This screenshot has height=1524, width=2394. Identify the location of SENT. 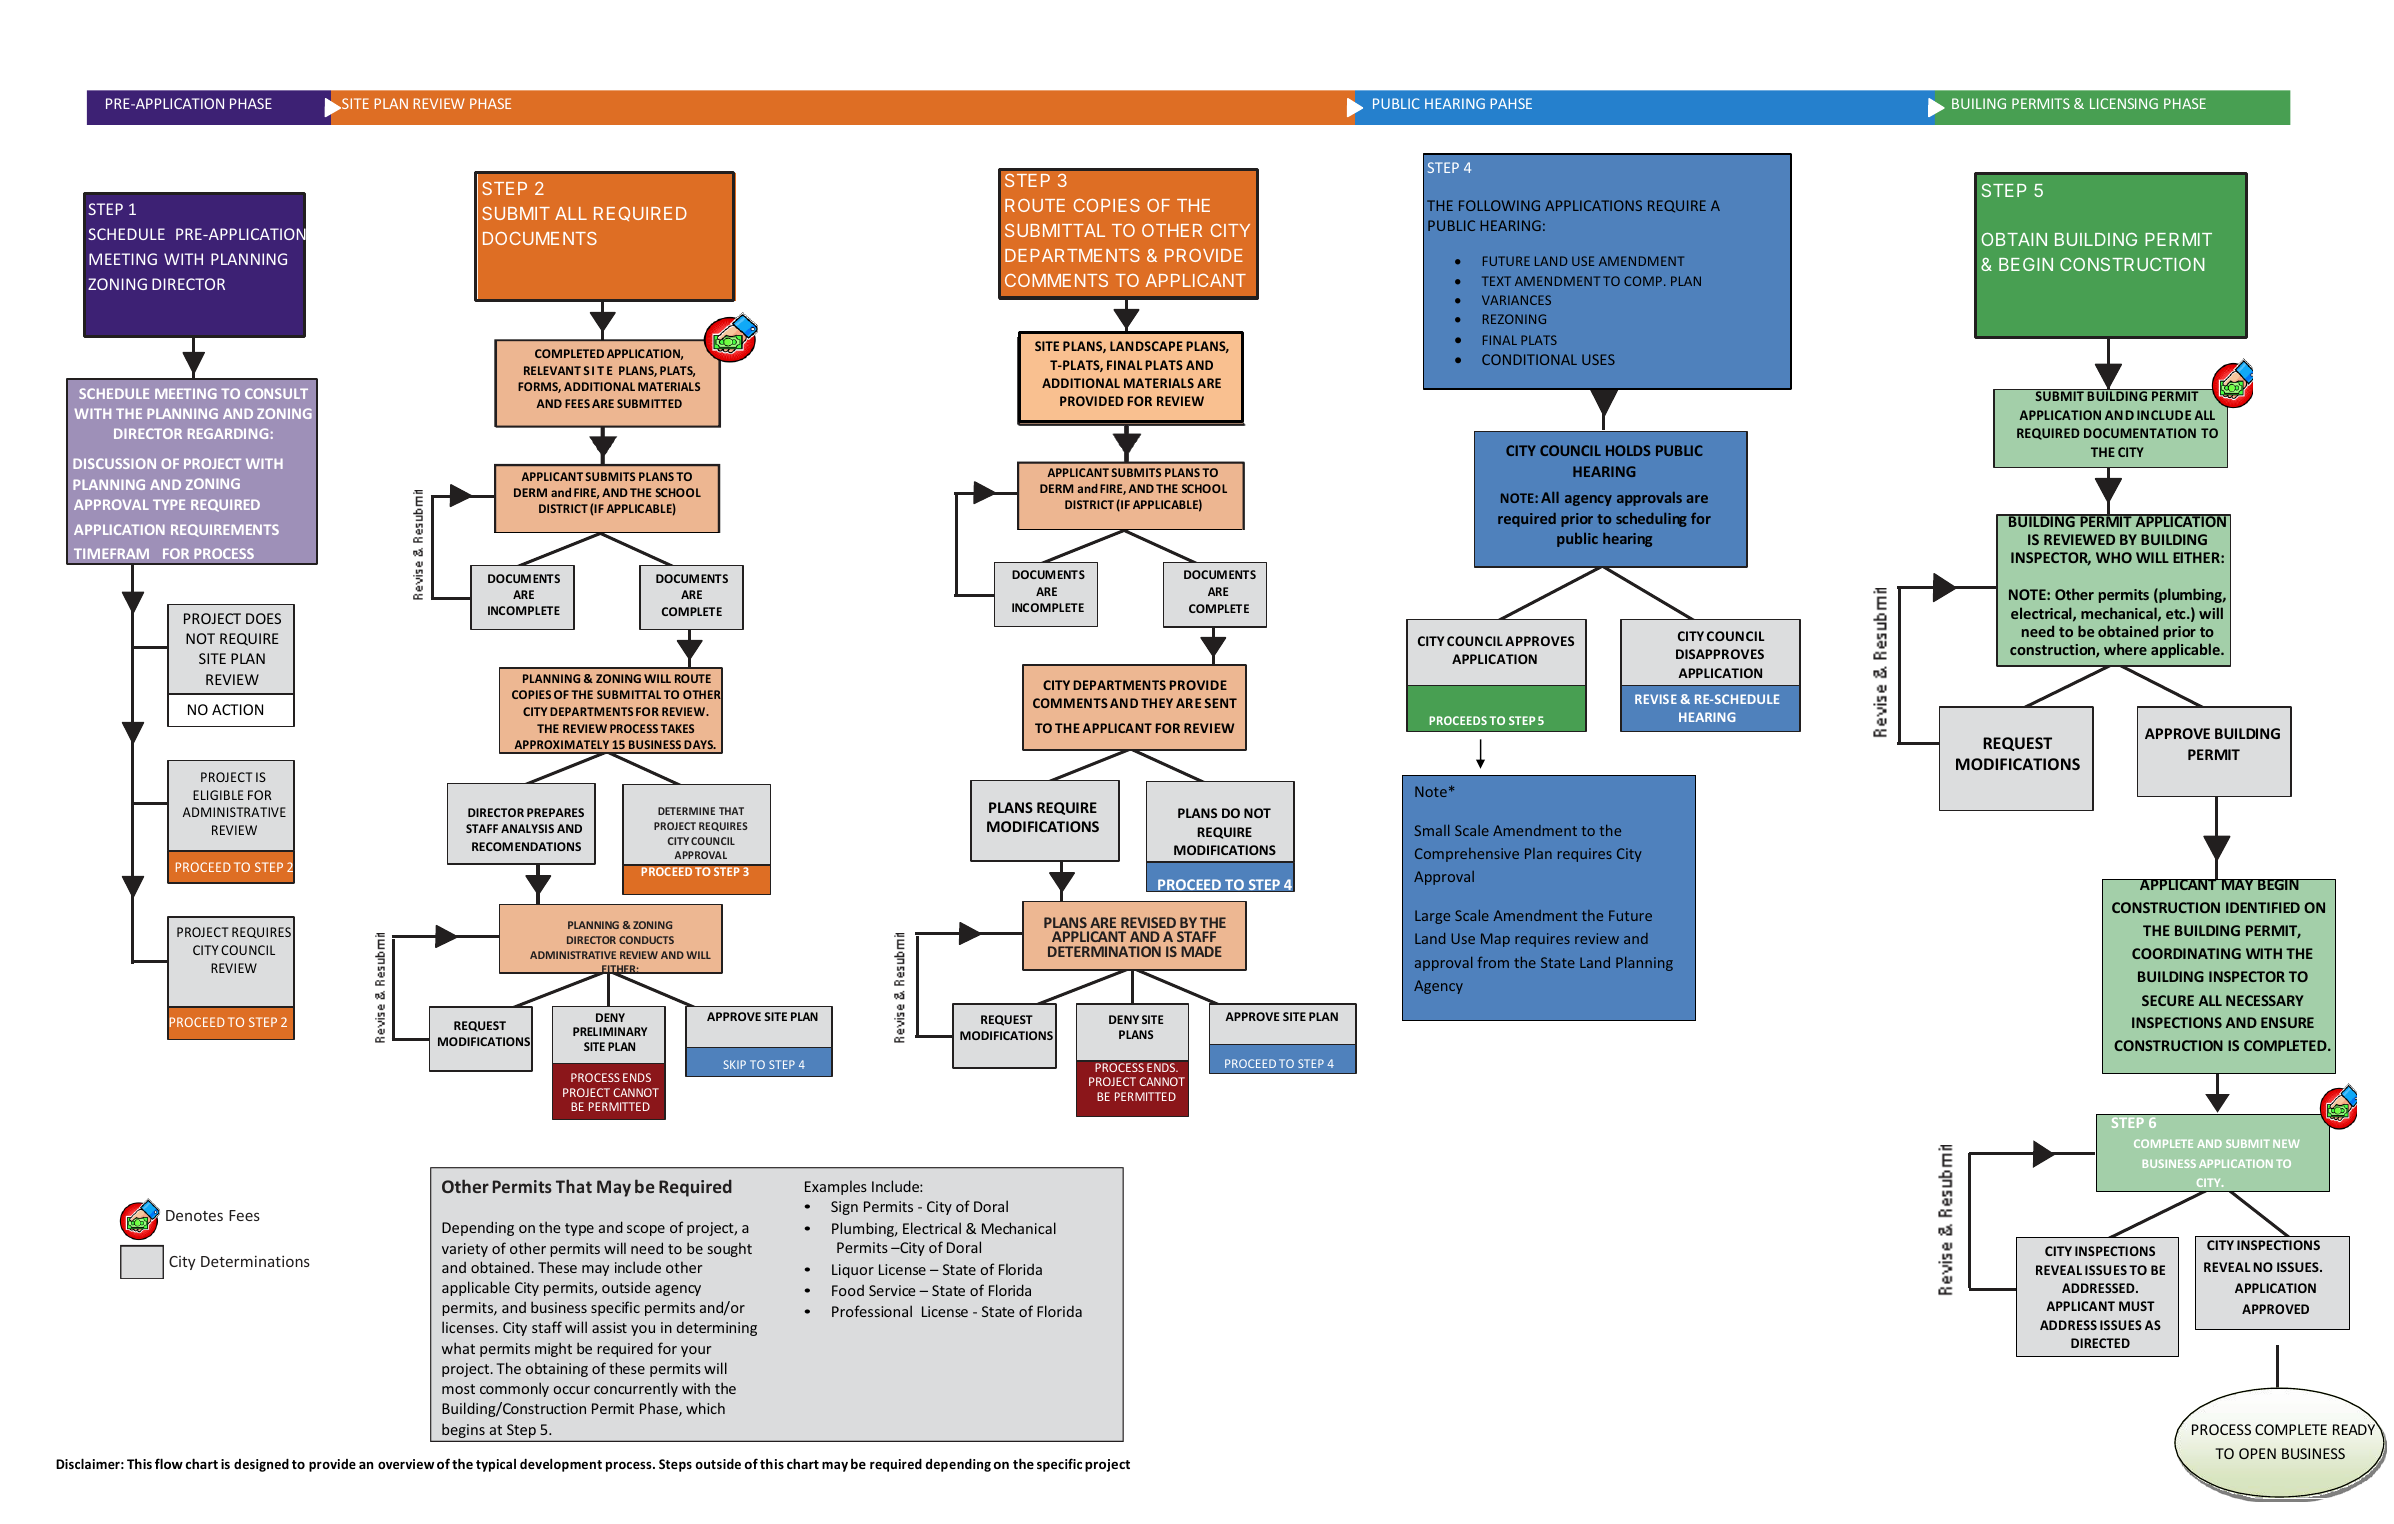
(1220, 703).
